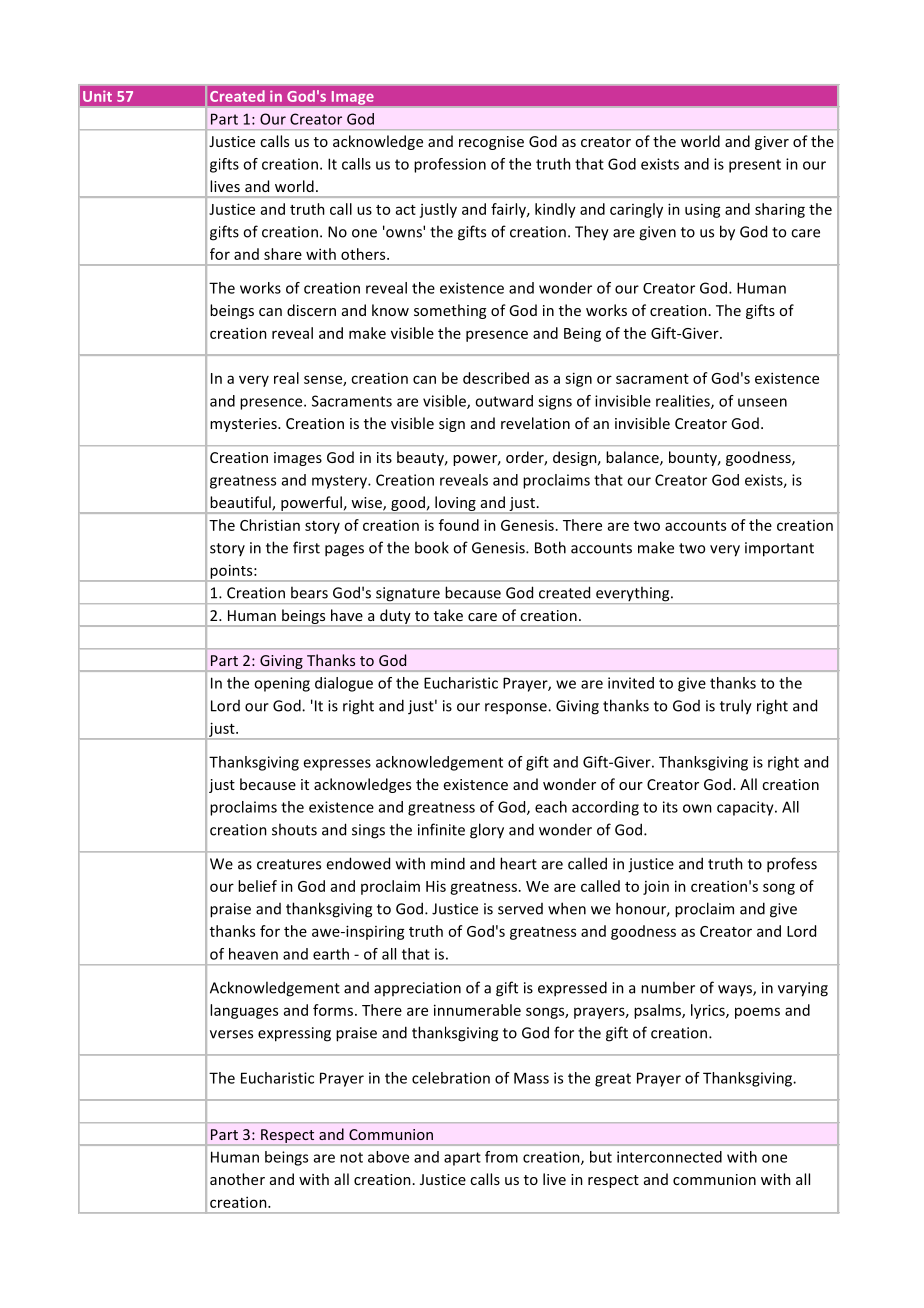  What do you see at coordinates (441, 829) in the document?
I see `infinite` at bounding box center [441, 829].
